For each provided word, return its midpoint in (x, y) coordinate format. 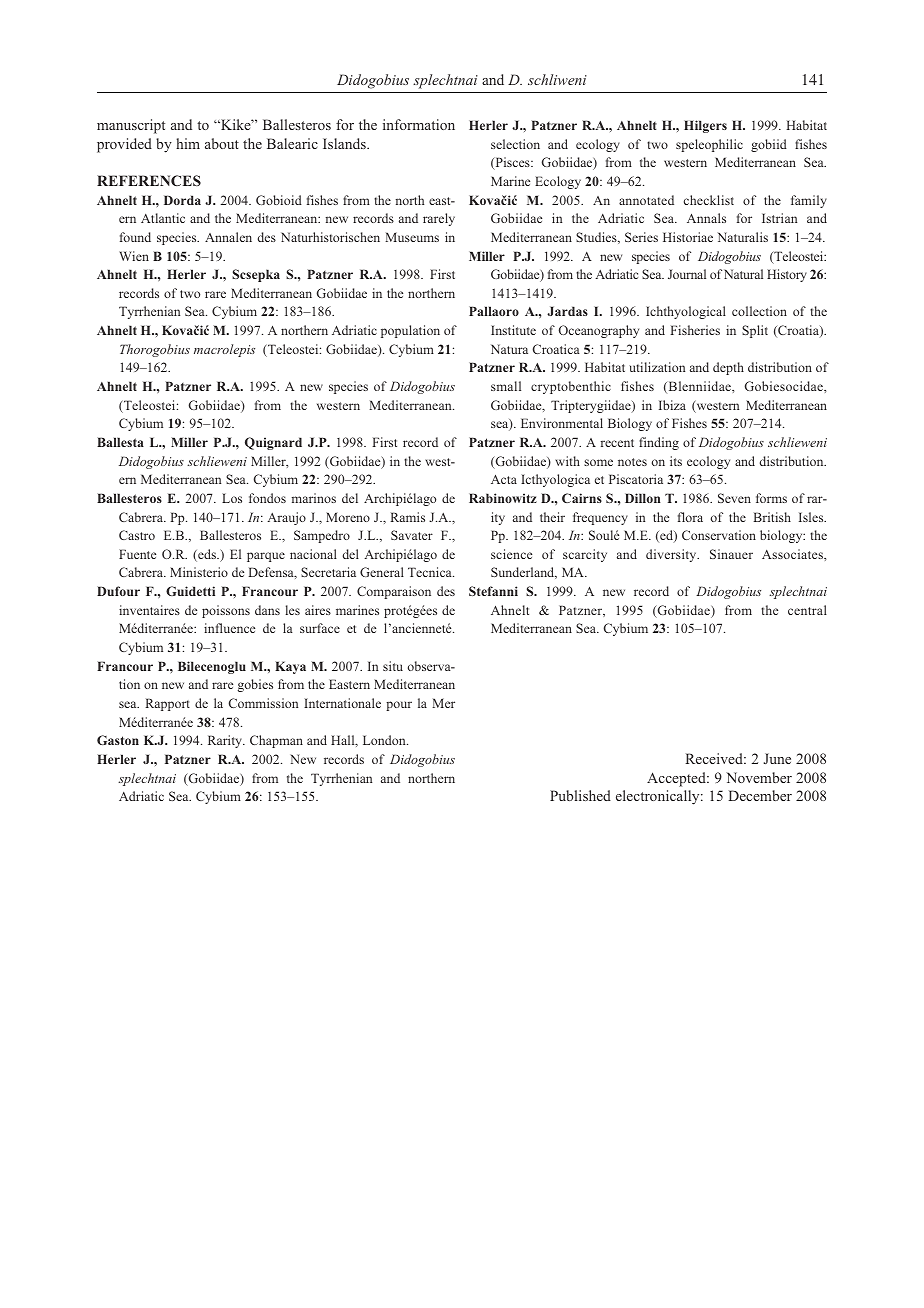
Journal (687, 274)
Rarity (226, 741)
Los (232, 498)
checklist (709, 200)
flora (690, 517)
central (807, 610)
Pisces (512, 163)
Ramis (407, 517)
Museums (412, 237)
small (506, 386)
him (188, 143)
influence (229, 628)
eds (207, 555)
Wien (134, 256)
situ (393, 666)
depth (728, 368)
